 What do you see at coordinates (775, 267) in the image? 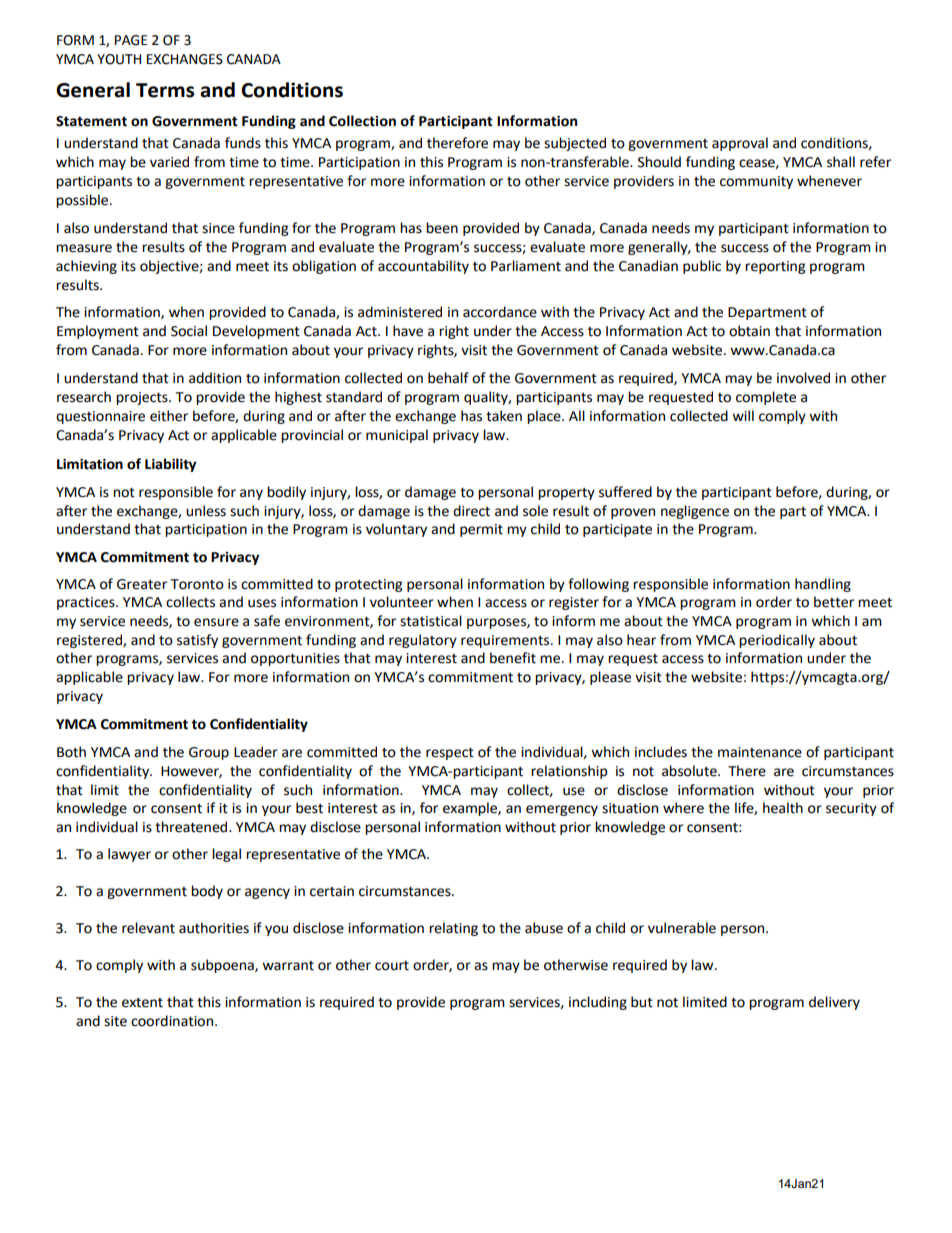
I see `reporting` at bounding box center [775, 267].
